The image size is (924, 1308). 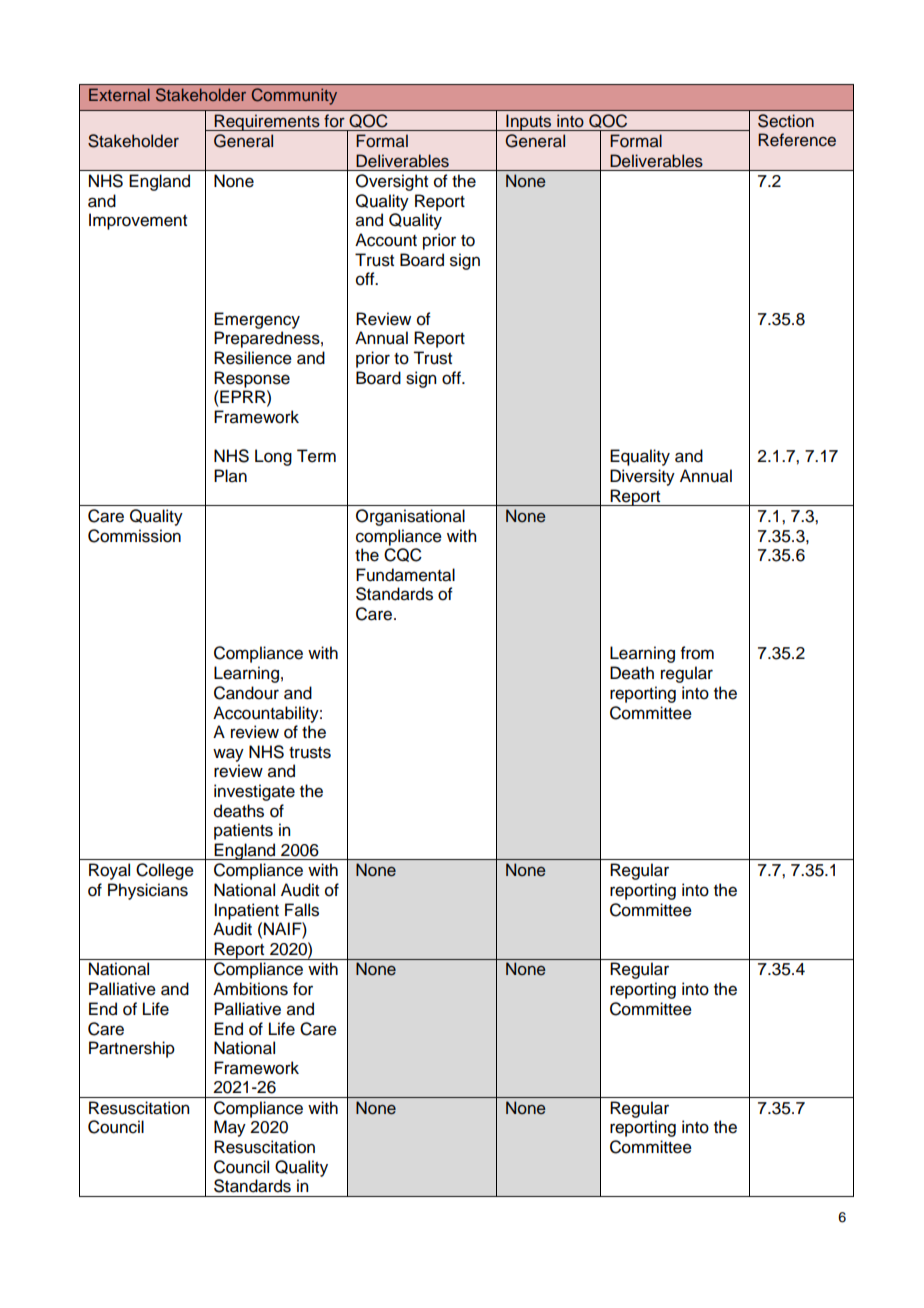 What do you see at coordinates (294, 96) in the screenshot?
I see `Community` at bounding box center [294, 96].
